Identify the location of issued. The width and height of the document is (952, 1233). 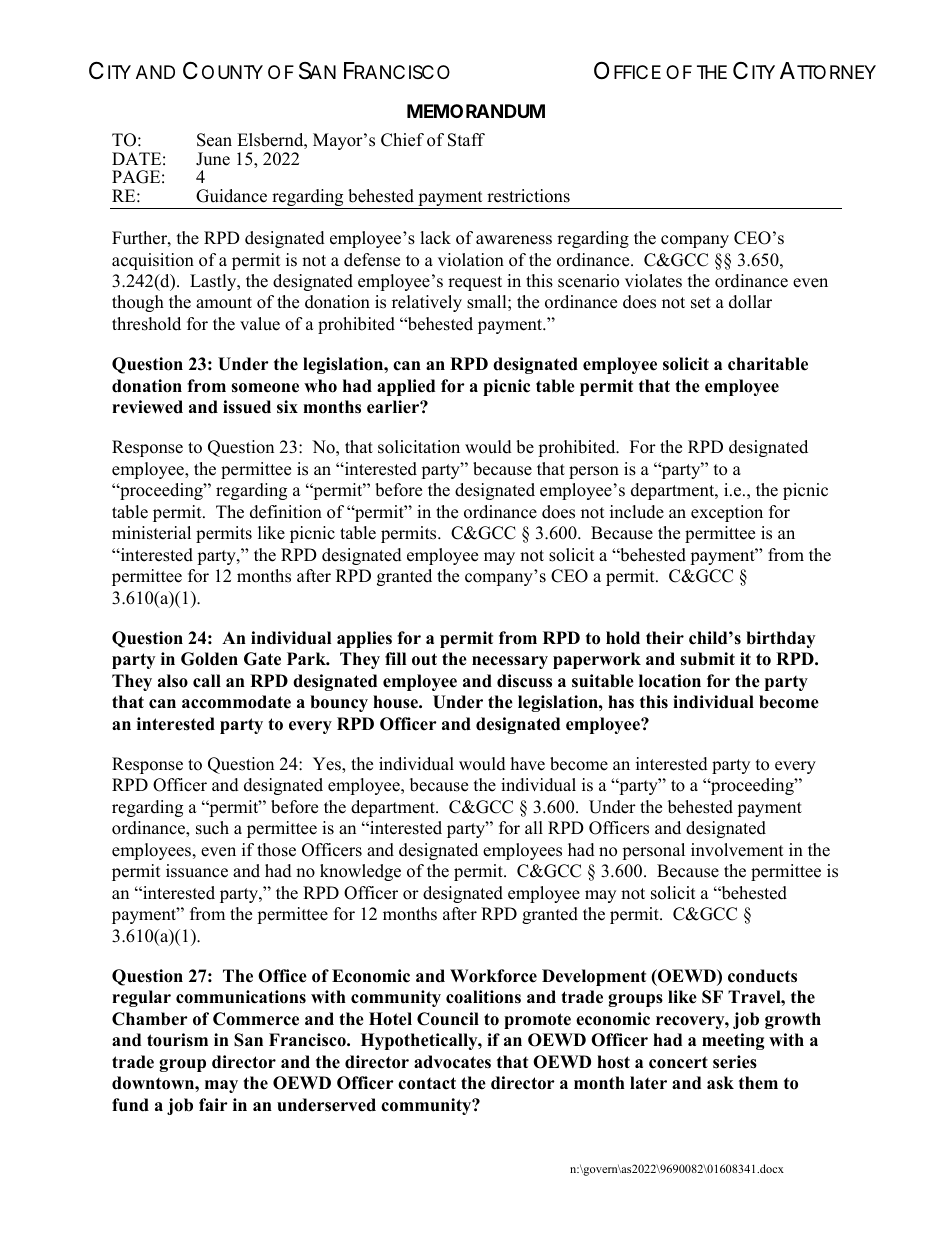
(247, 407).
